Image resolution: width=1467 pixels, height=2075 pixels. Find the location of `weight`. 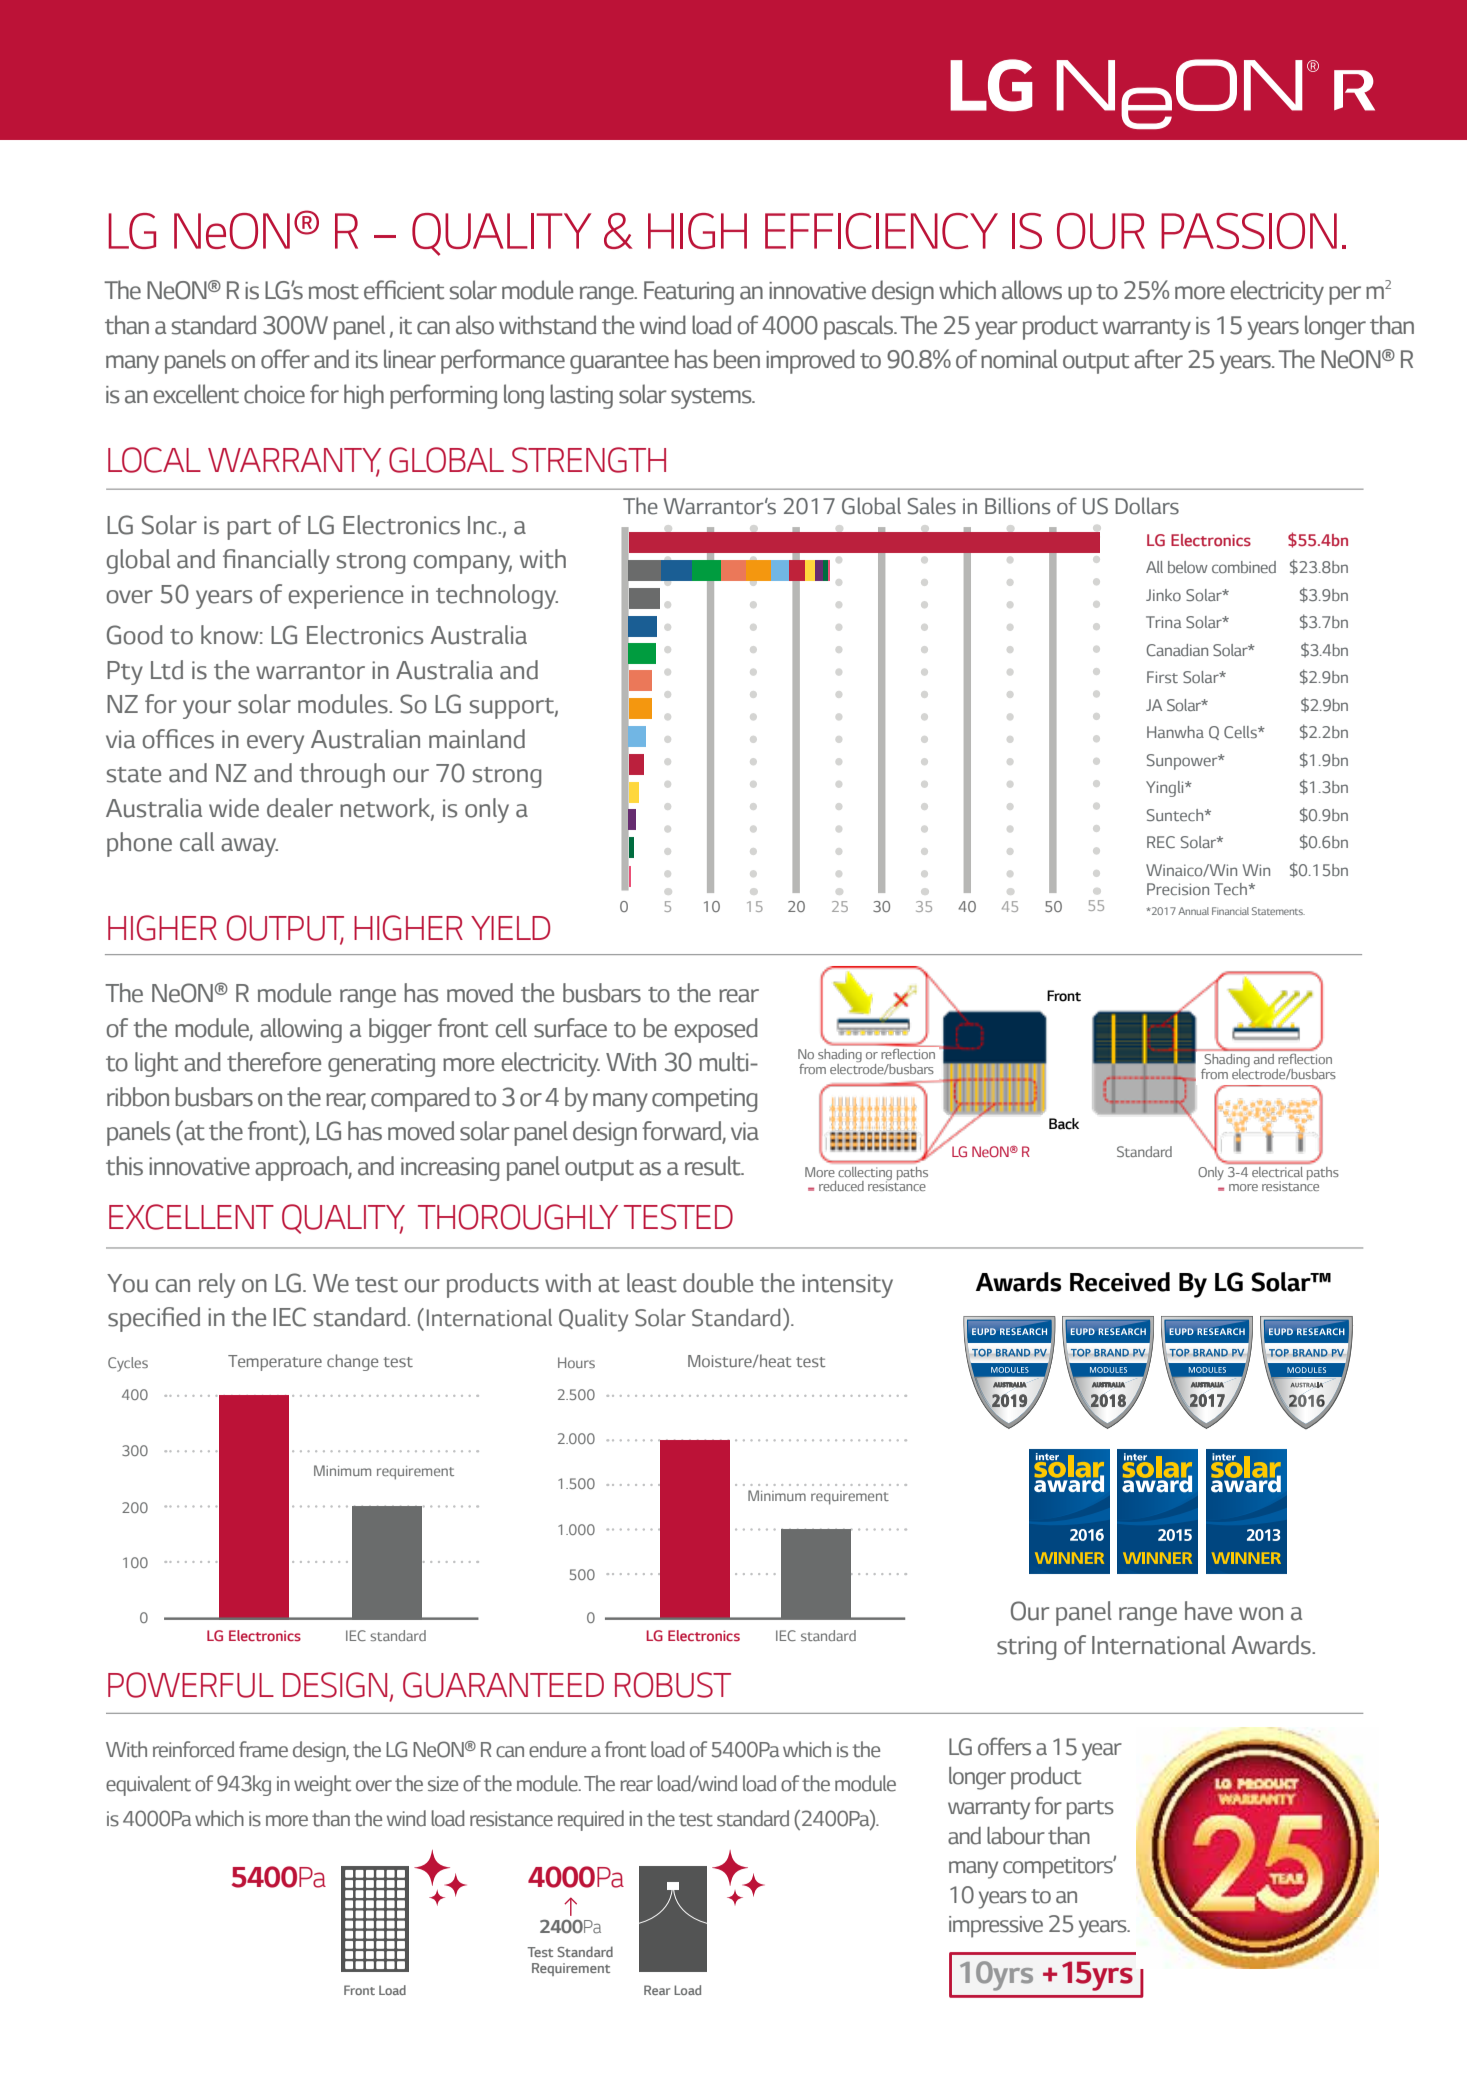

weight is located at coordinates (322, 1785).
